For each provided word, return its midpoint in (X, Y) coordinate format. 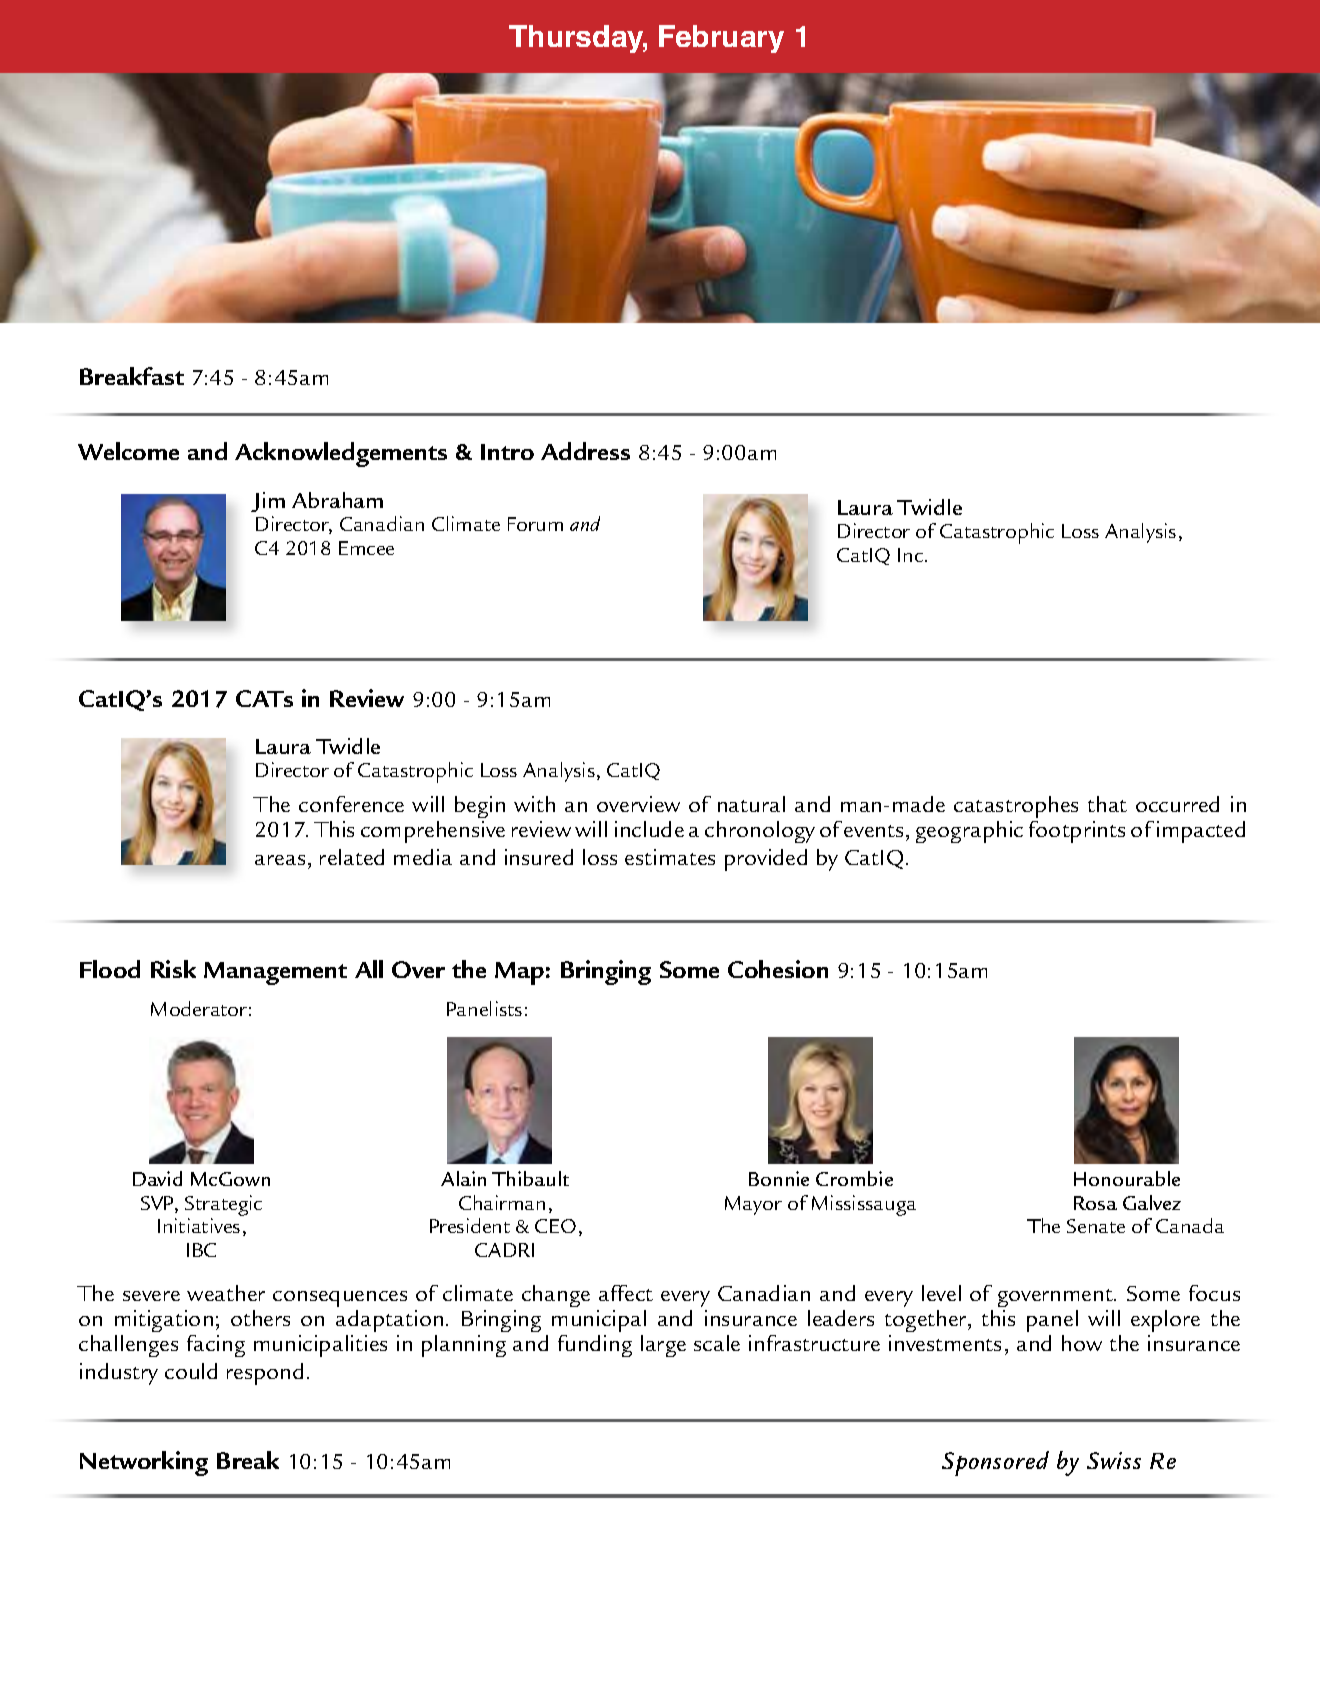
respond (265, 1374)
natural (751, 804)
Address (585, 451)
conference (351, 804)
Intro (507, 452)
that (1107, 804)
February (721, 39)
